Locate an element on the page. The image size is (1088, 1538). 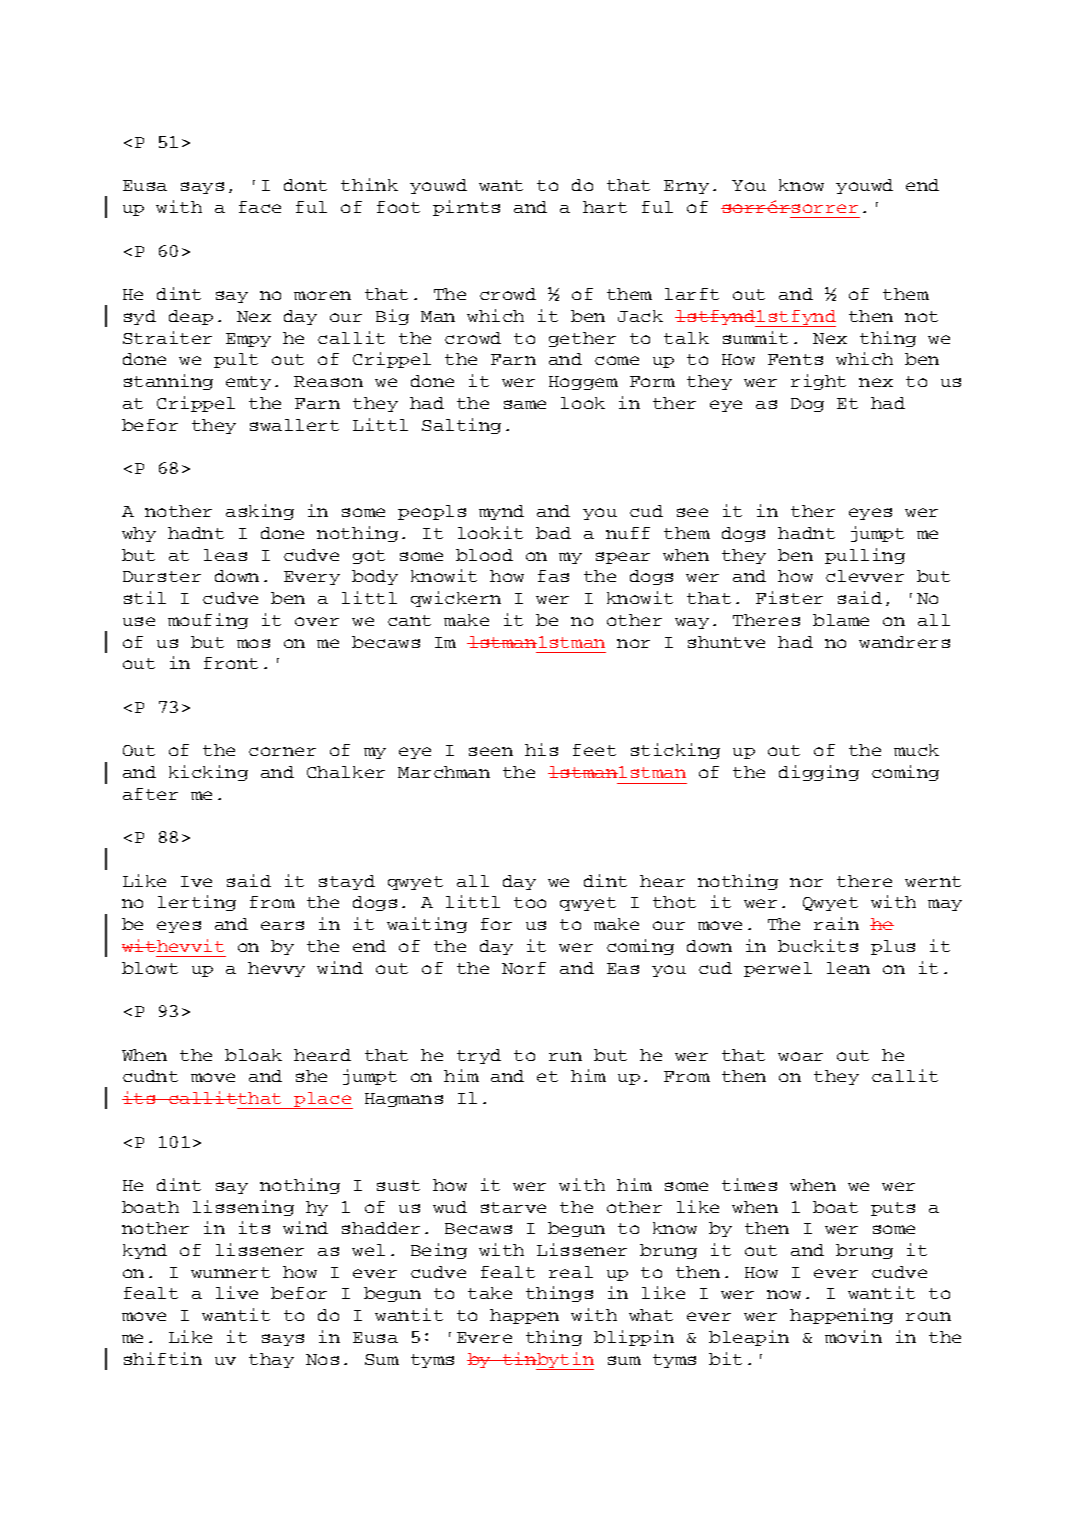
his is located at coordinates (541, 749).
